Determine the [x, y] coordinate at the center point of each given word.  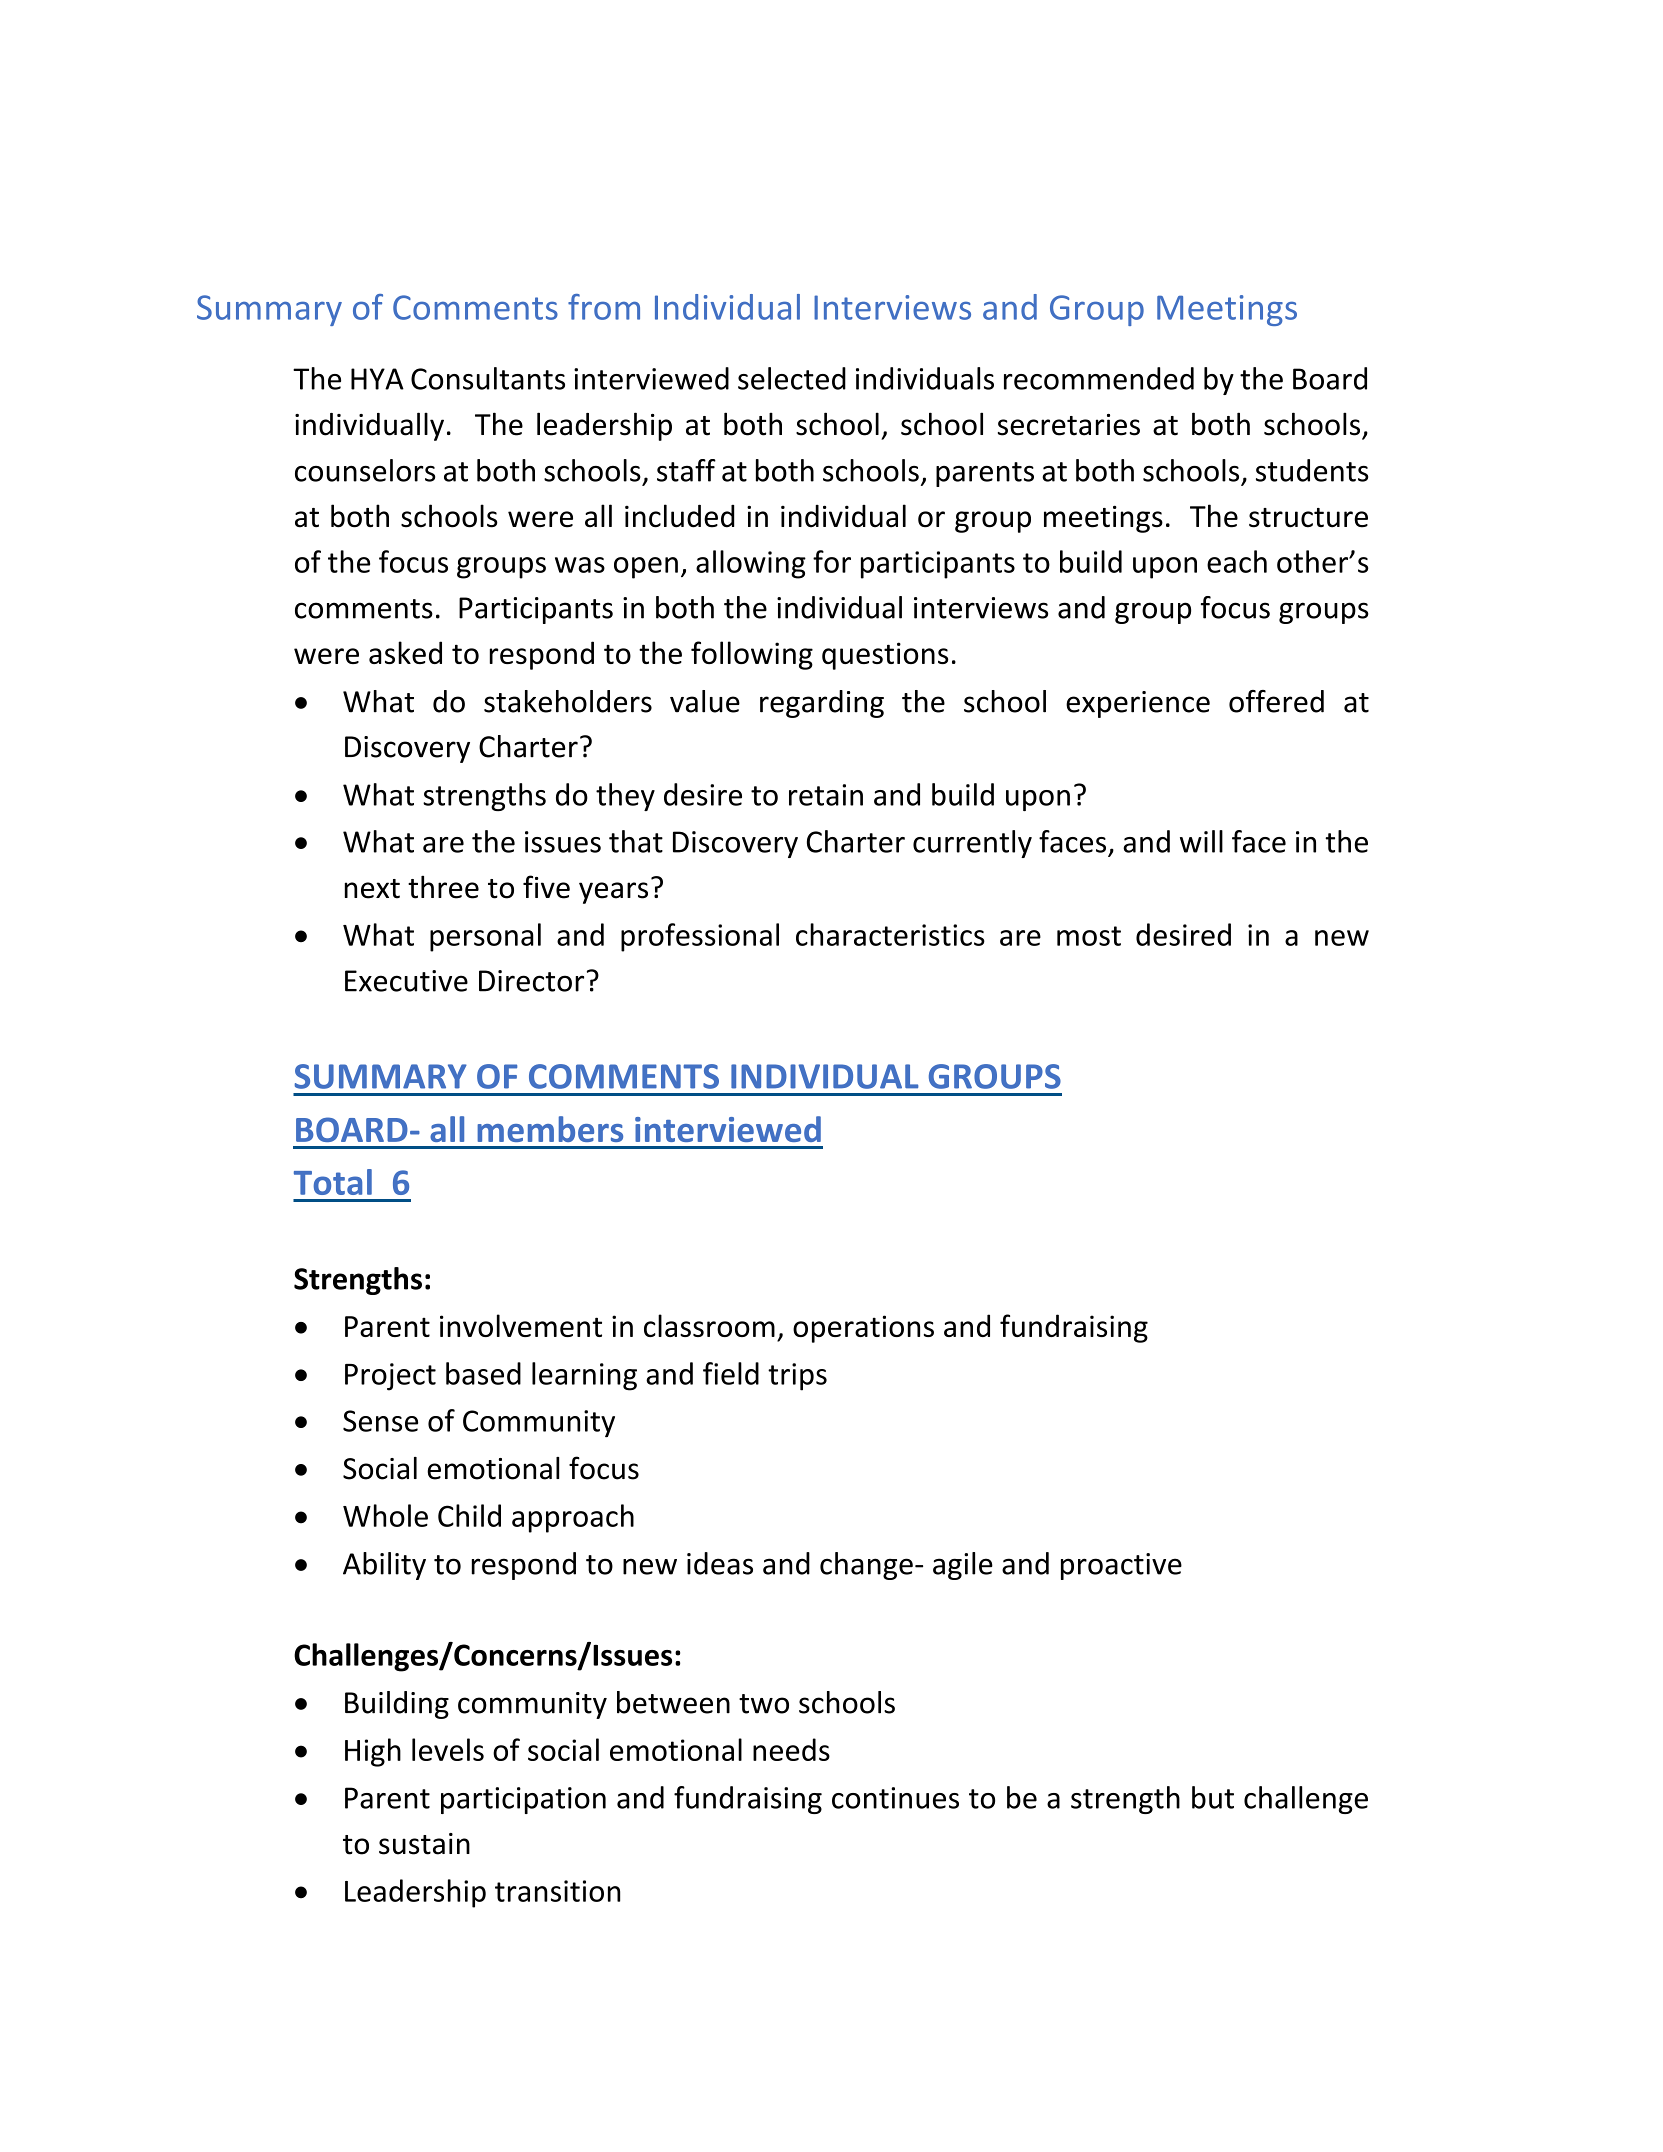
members [550, 1129]
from [604, 307]
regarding [822, 704]
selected [792, 378]
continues [895, 1798]
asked [405, 652]
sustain [424, 1844]
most [1089, 936]
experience [1138, 704]
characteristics [890, 934]
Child [469, 1515]
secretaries [1069, 425]
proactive [1121, 1566]
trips [797, 1377]
